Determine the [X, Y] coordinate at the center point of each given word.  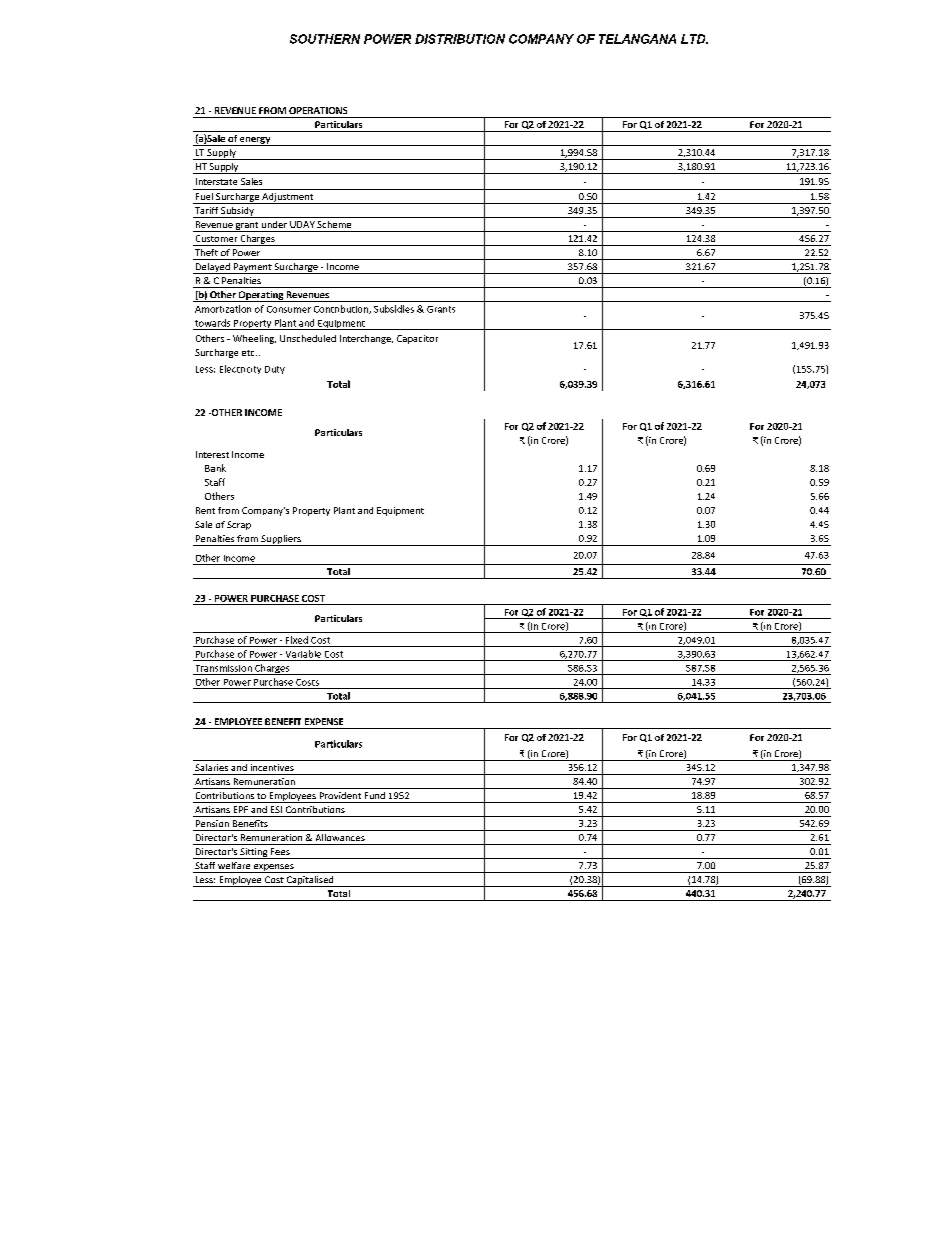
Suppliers [281, 540]
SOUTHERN [325, 39]
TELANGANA [637, 39]
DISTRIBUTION [460, 39]
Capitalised [310, 881]
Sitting [254, 853]
